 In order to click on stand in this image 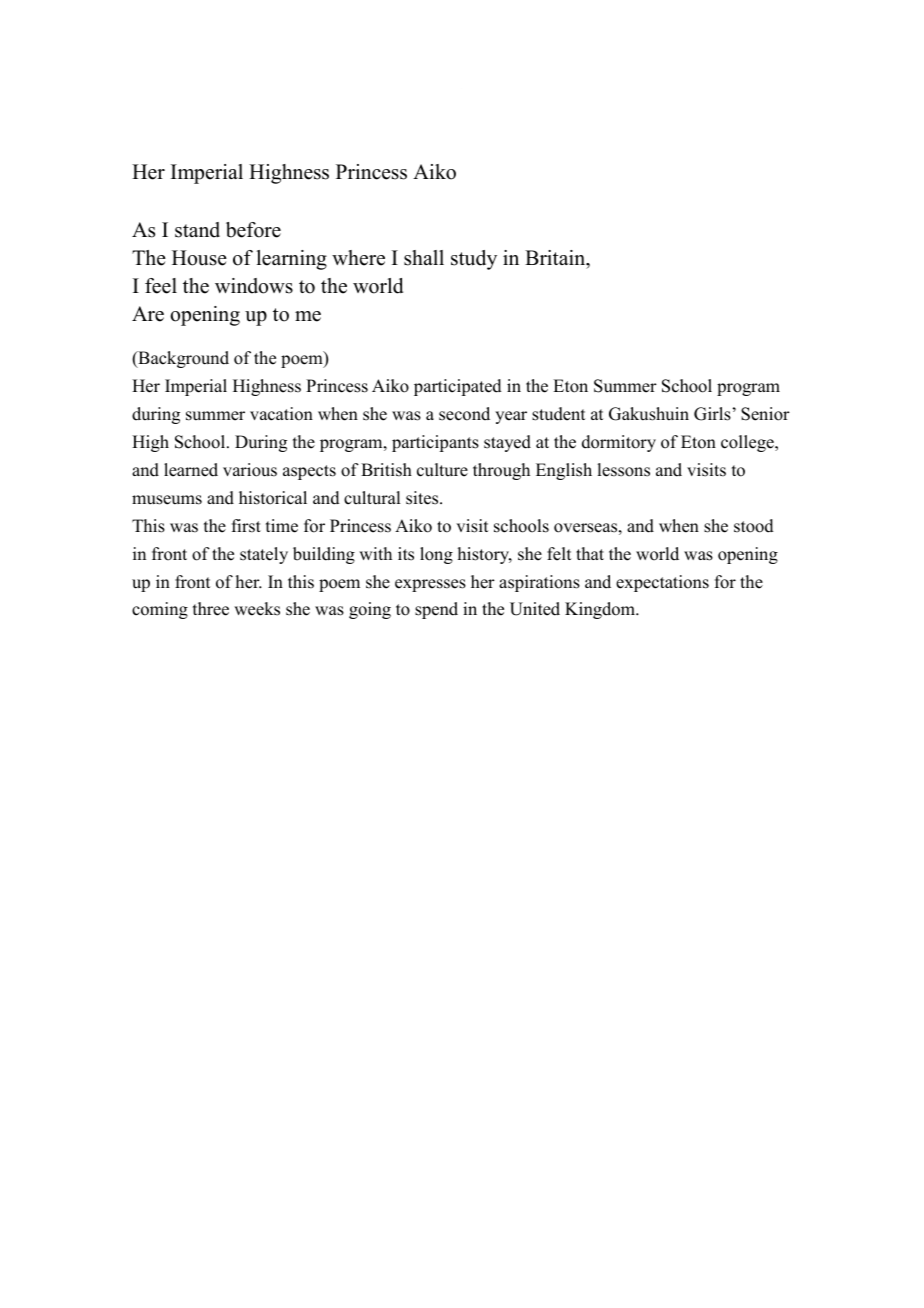, I will do `click(197, 230)`.
